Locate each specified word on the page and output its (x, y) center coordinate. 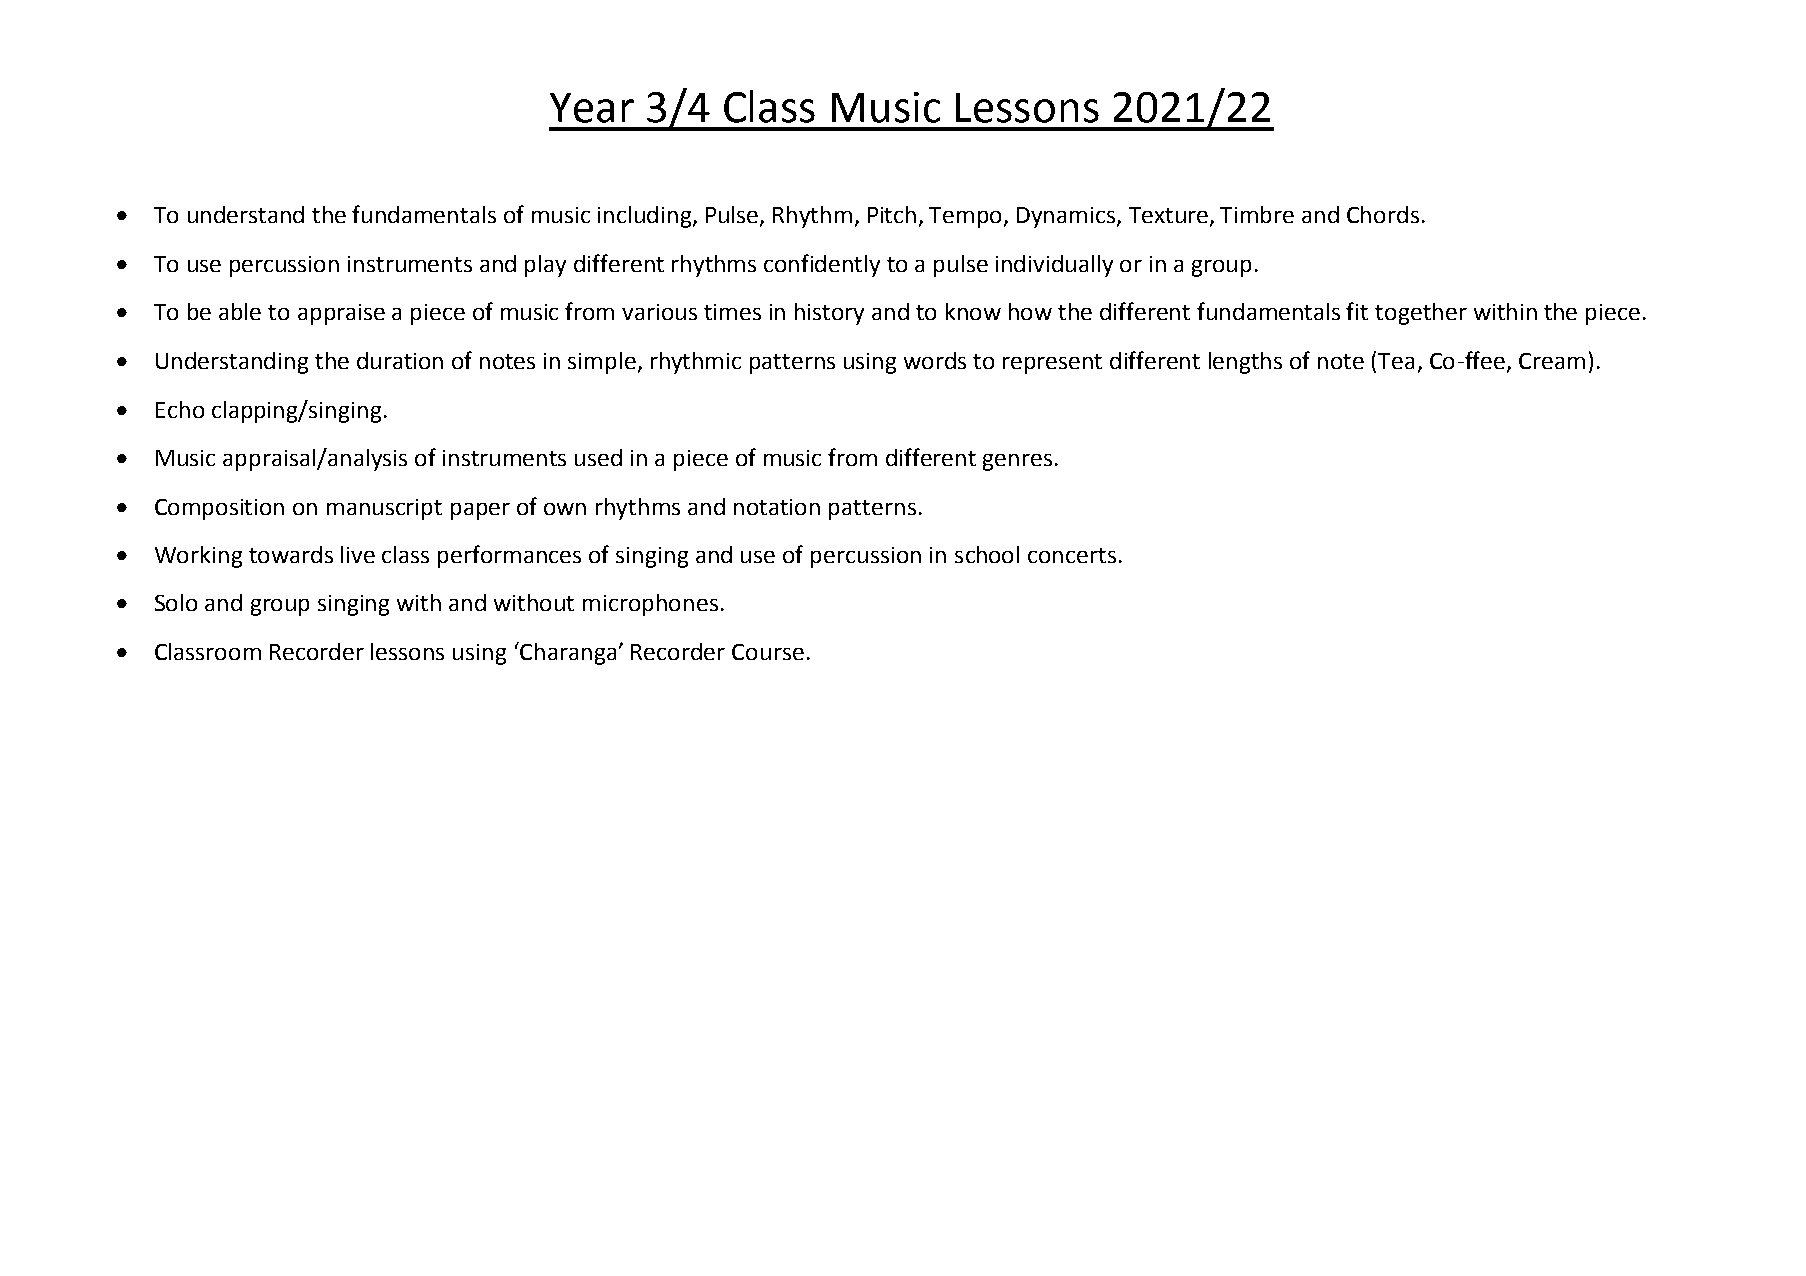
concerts (1072, 555)
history (829, 314)
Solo (176, 602)
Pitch (892, 214)
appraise (341, 314)
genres (1017, 462)
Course (768, 652)
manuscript (384, 509)
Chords (1383, 214)
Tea (1396, 361)
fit (1357, 311)
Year (592, 108)
